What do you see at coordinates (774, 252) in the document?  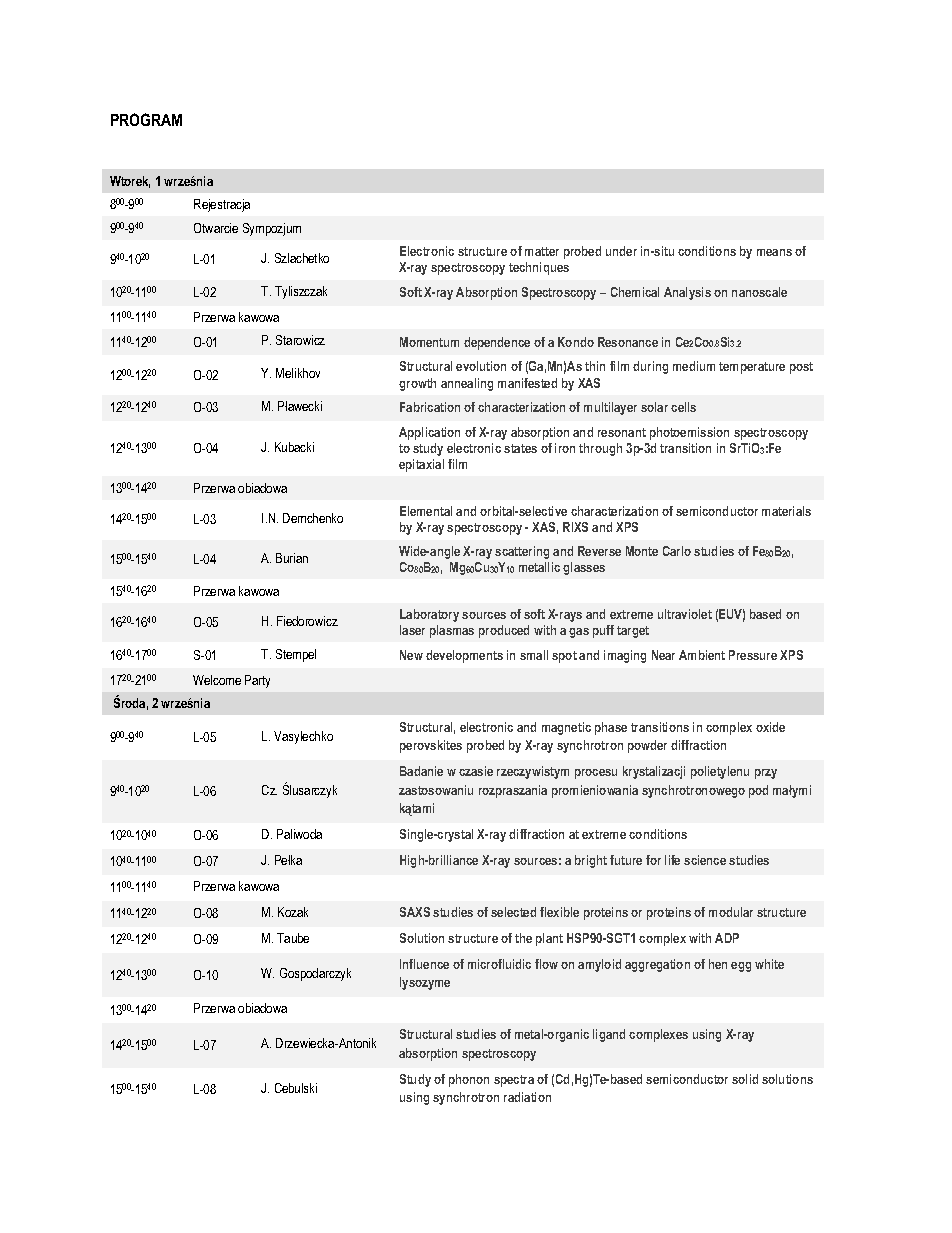 I see `means` at bounding box center [774, 252].
